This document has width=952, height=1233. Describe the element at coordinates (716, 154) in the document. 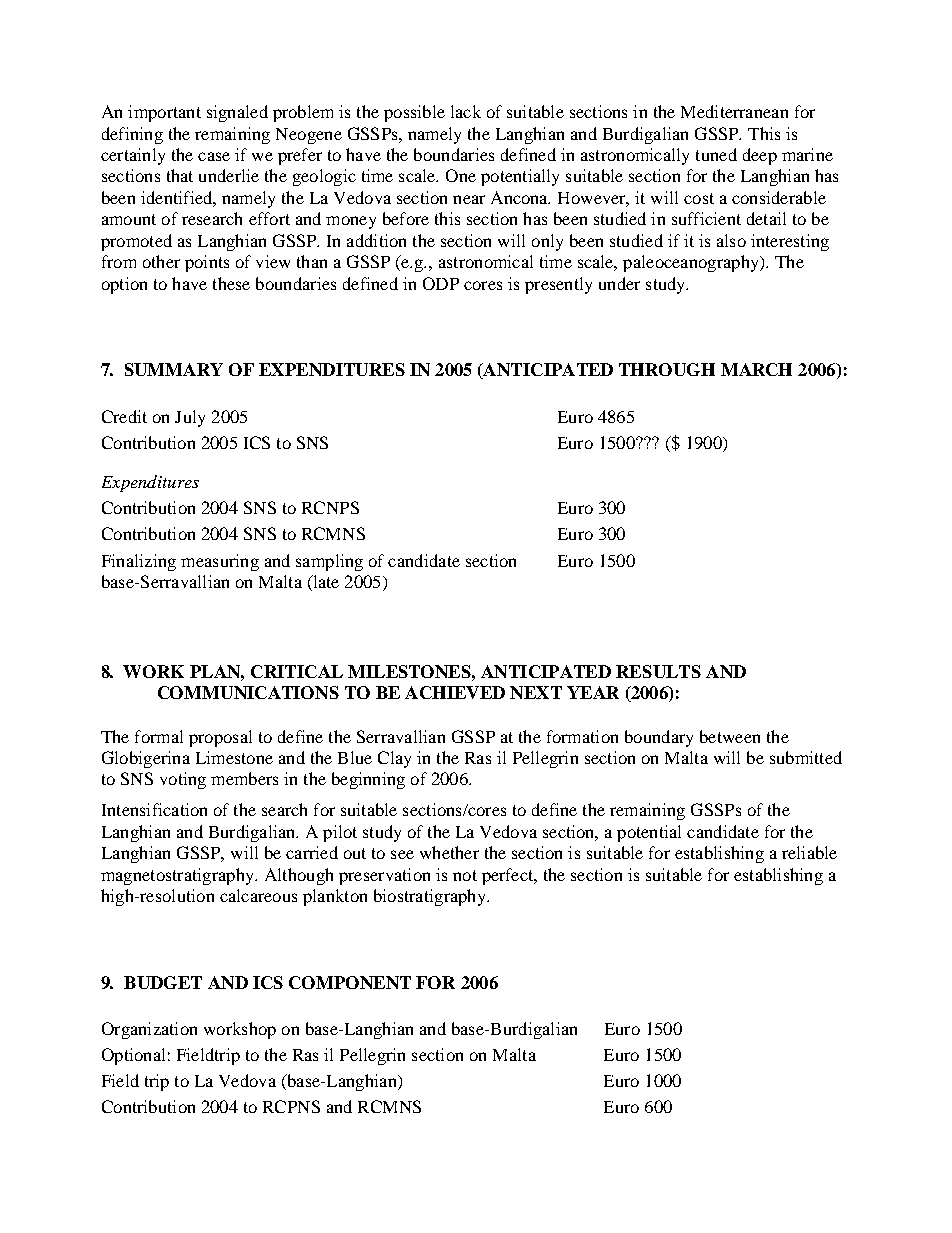

I see `tuned` at that location.
